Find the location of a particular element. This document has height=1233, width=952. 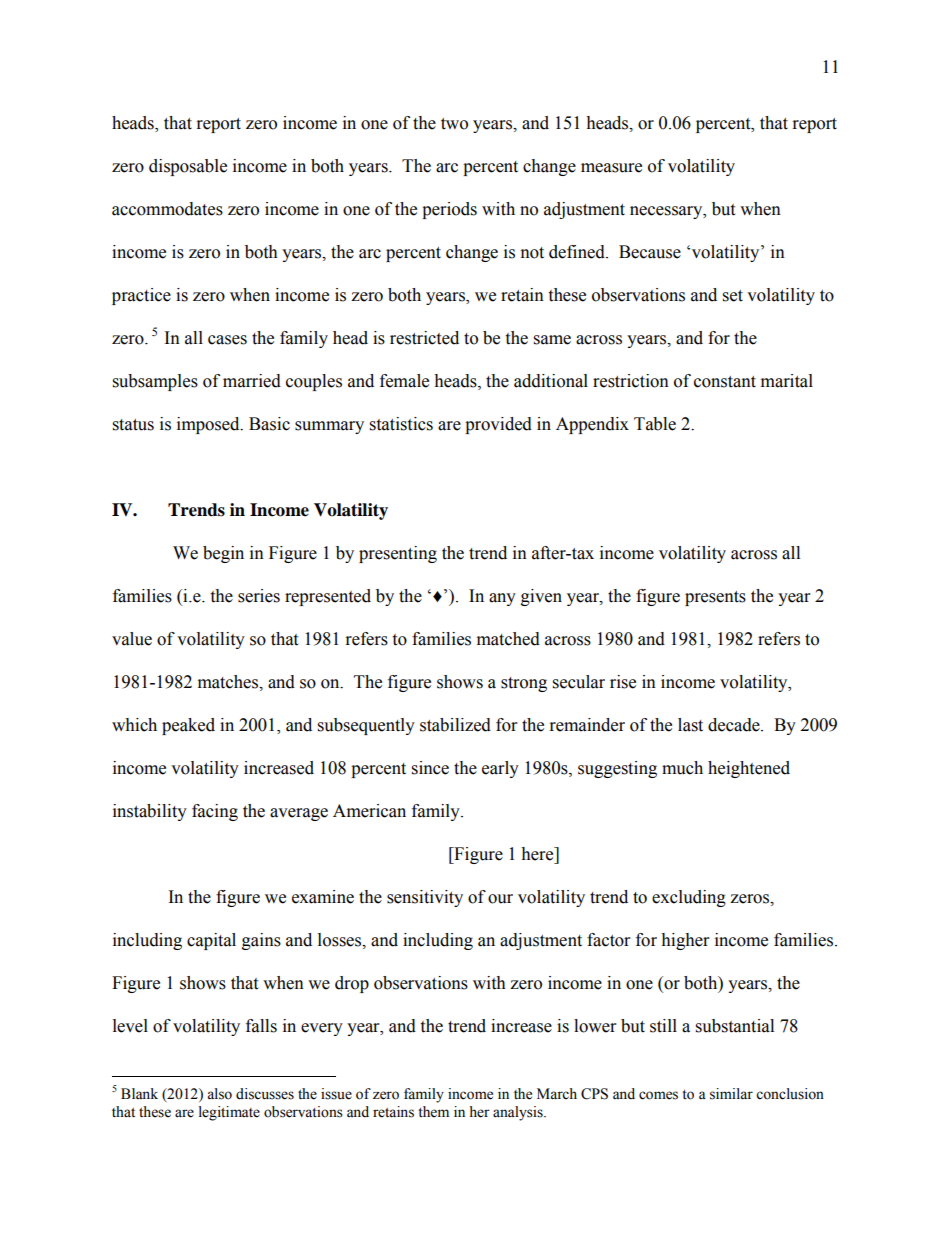

them is located at coordinates (433, 1112).
